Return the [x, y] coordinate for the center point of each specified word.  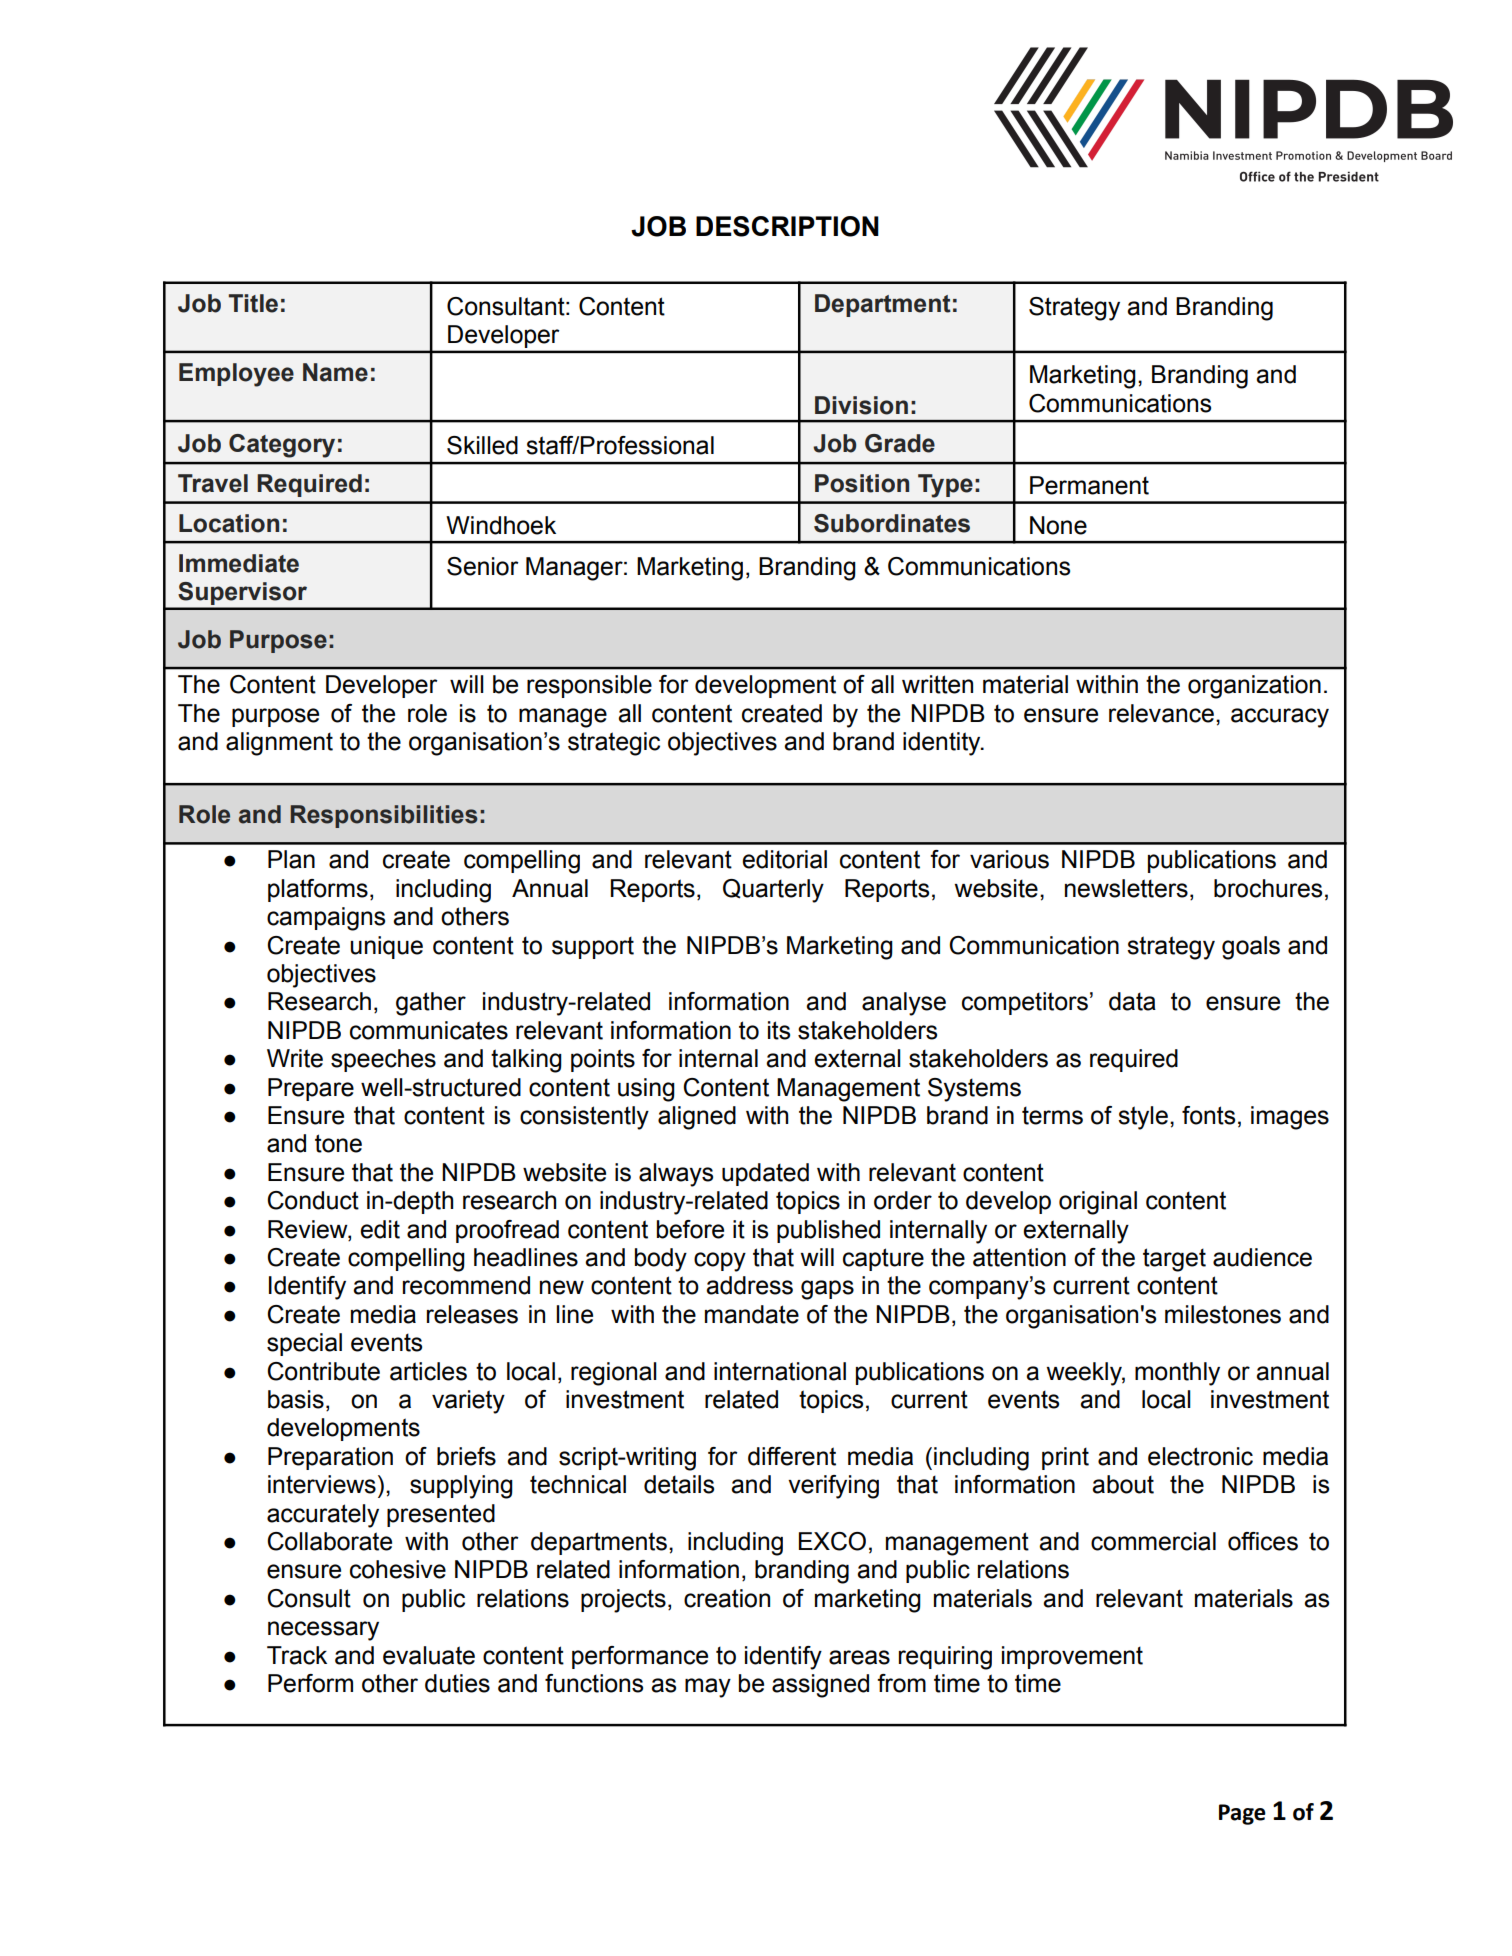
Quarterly [773, 891]
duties [457, 1683]
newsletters [1126, 888]
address [749, 1285]
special [304, 1344]
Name [335, 372]
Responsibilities [383, 816]
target [1174, 1260]
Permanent [1089, 485]
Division [861, 405]
